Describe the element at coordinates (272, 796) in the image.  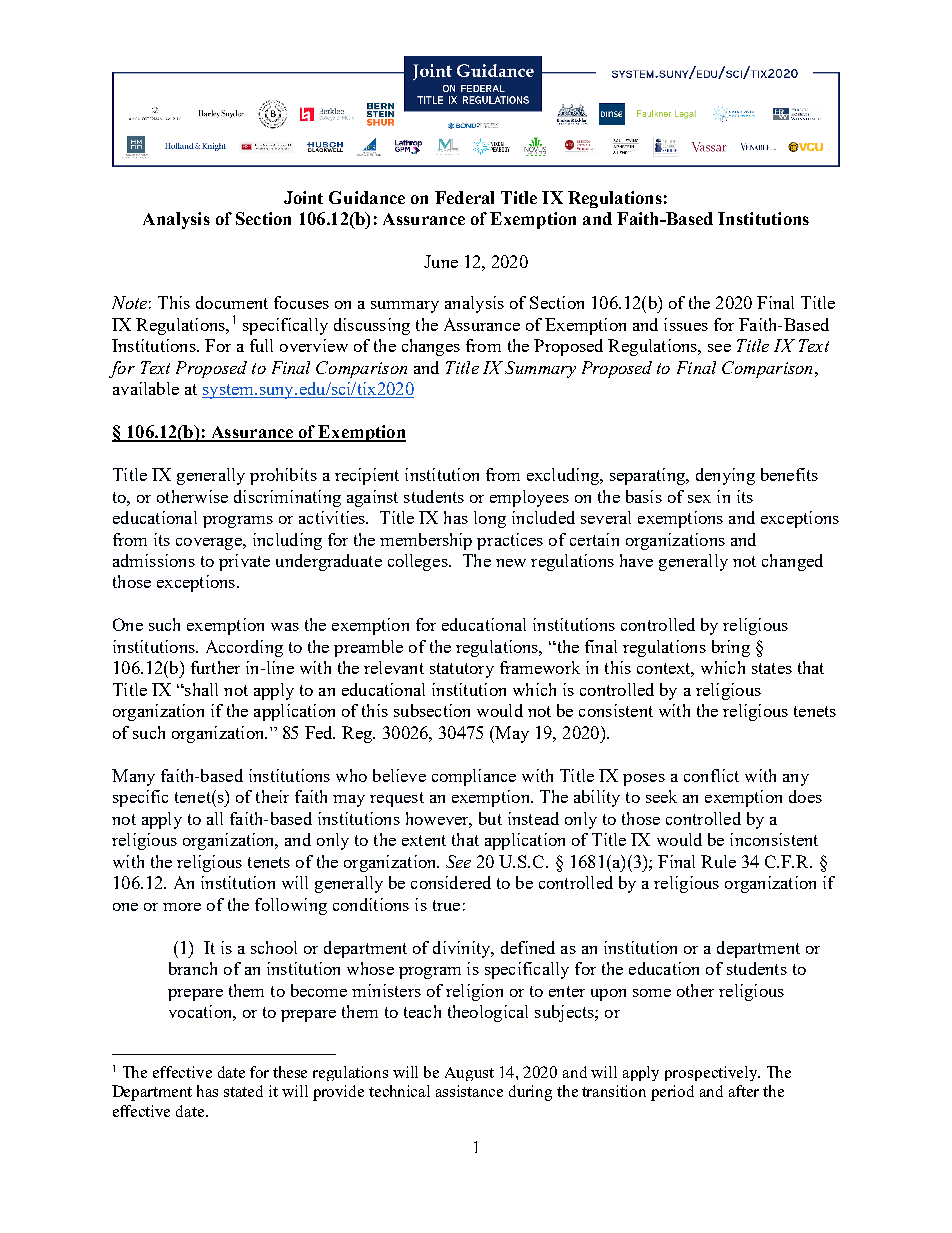
I see `their` at that location.
